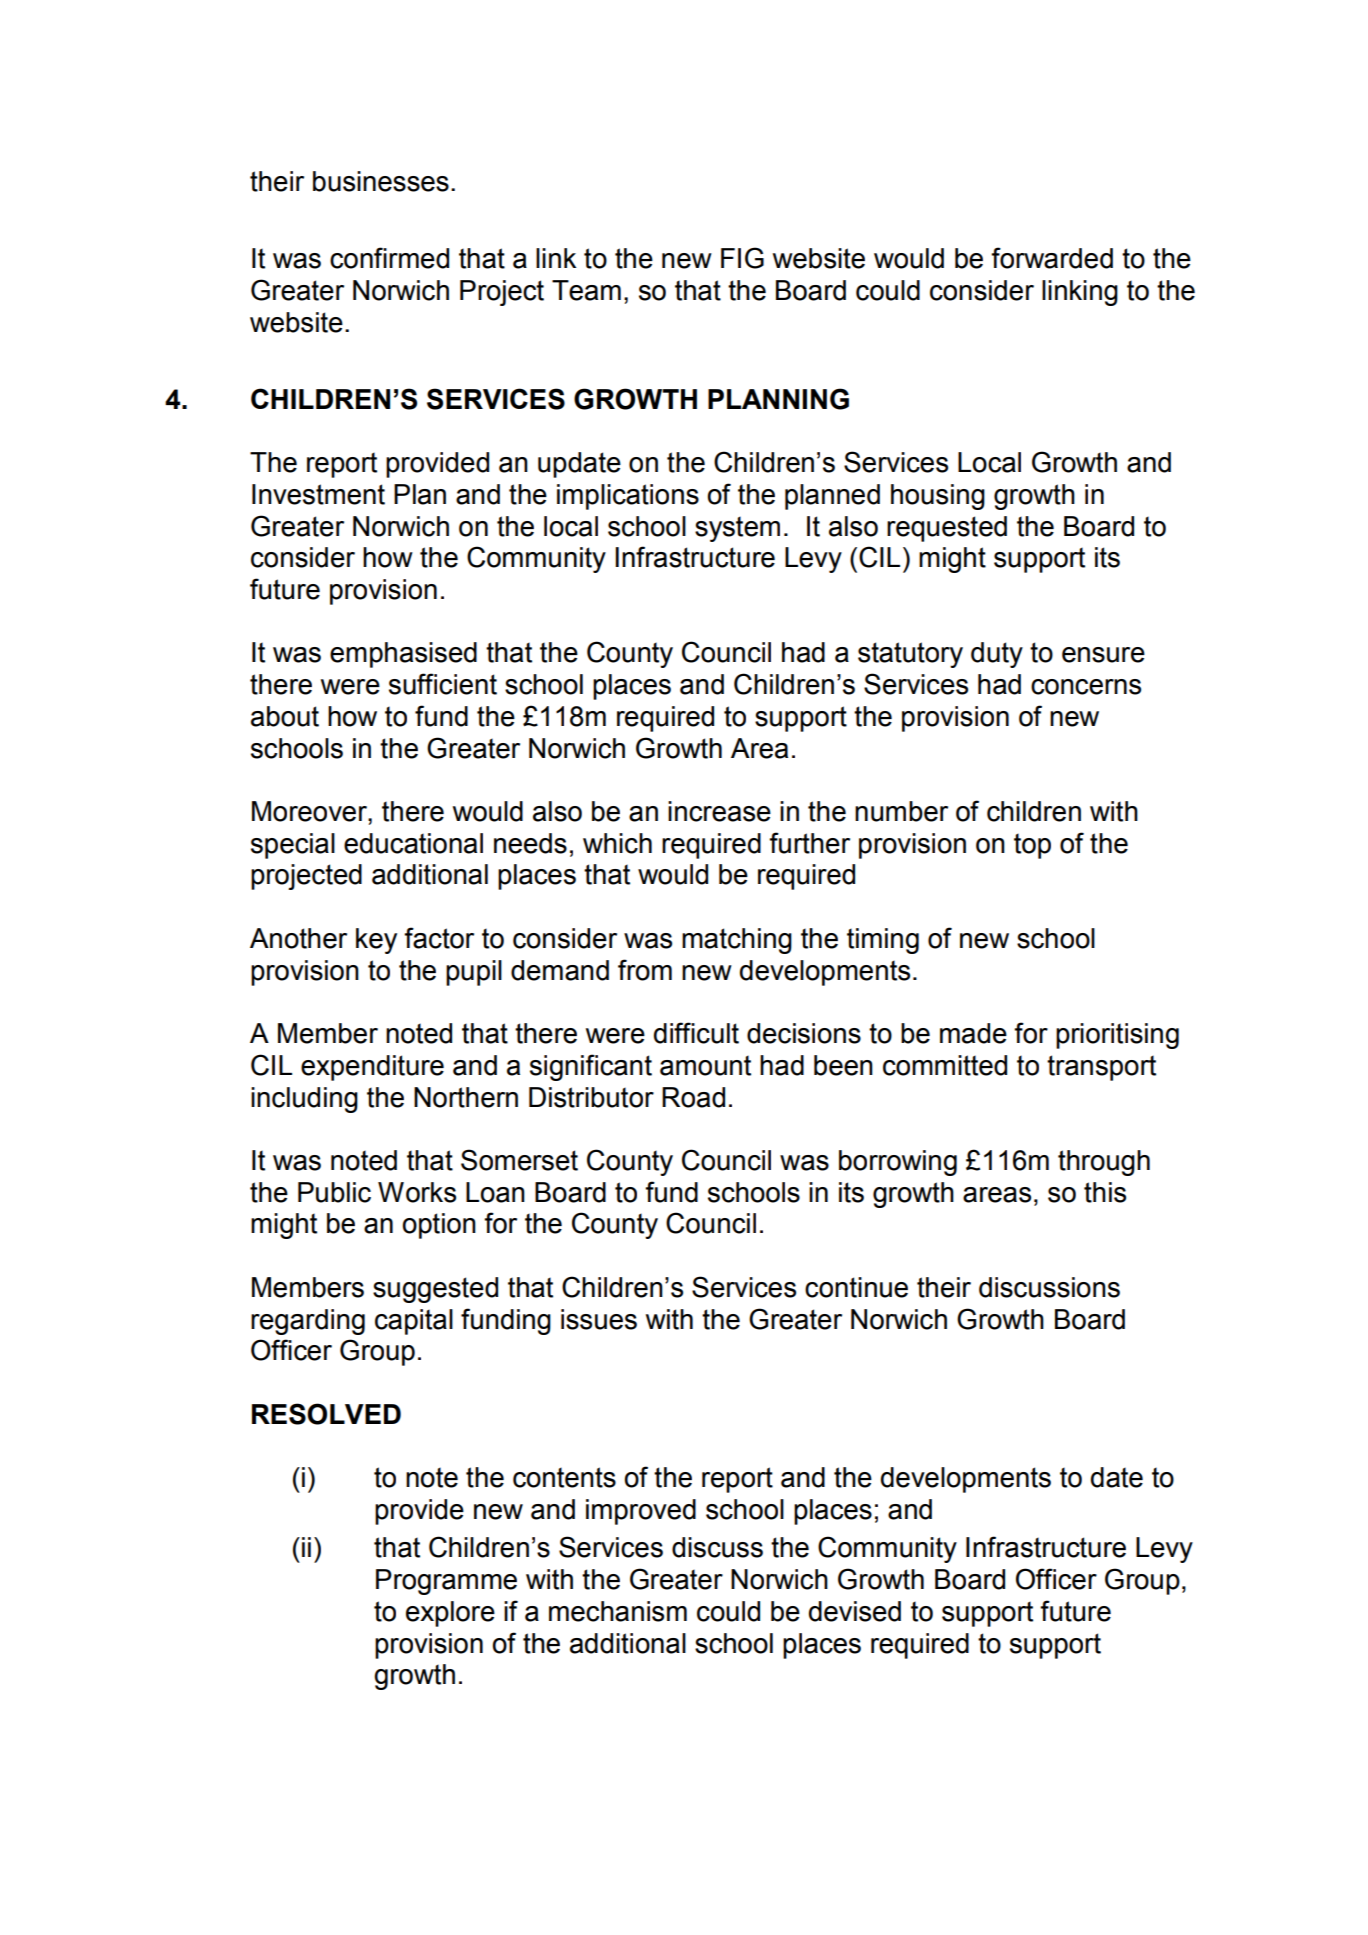 This screenshot has height=1935, width=1368. I want to click on Programme, so click(446, 1582).
